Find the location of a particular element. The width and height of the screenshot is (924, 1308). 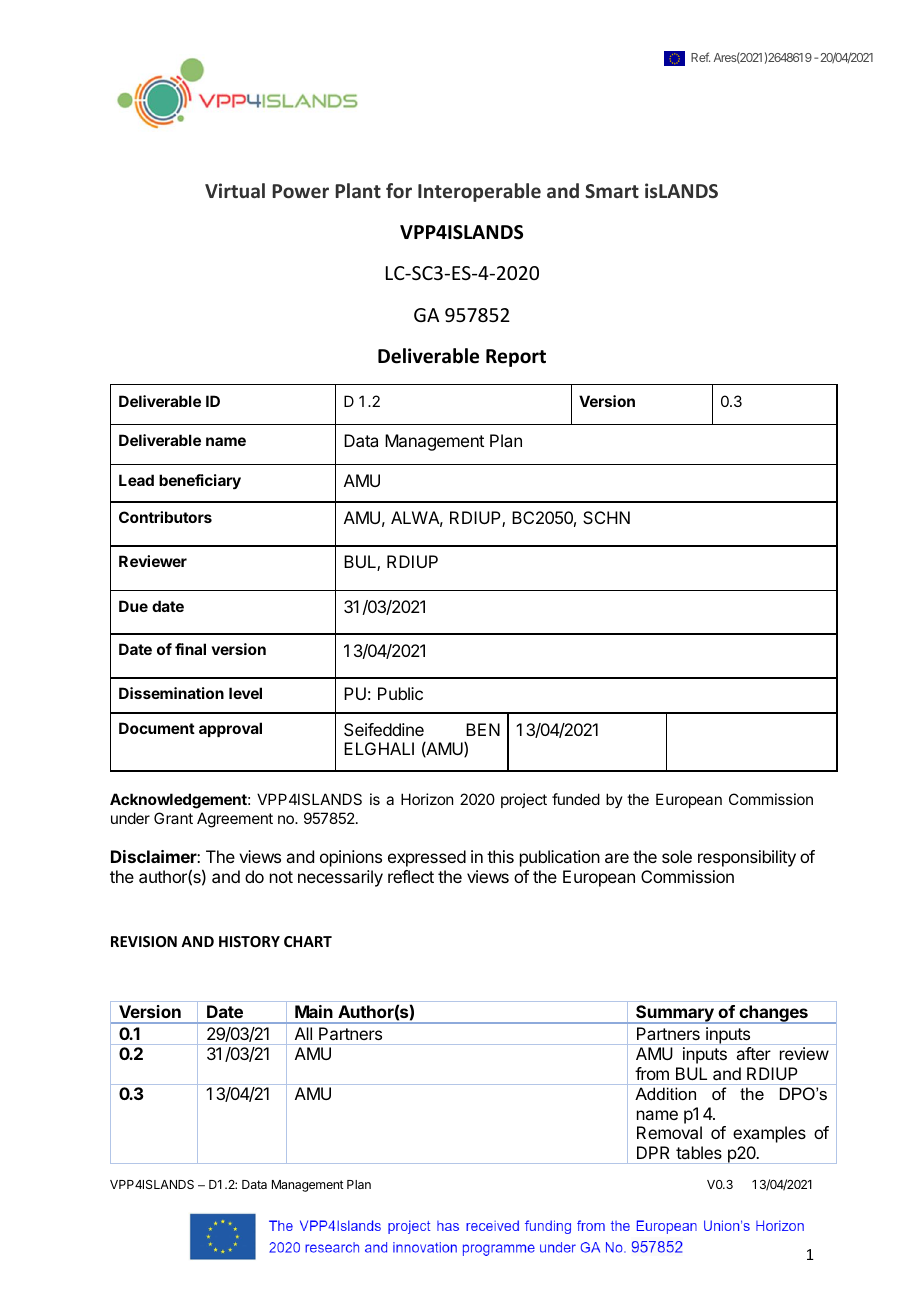

reflect is located at coordinates (411, 876).
